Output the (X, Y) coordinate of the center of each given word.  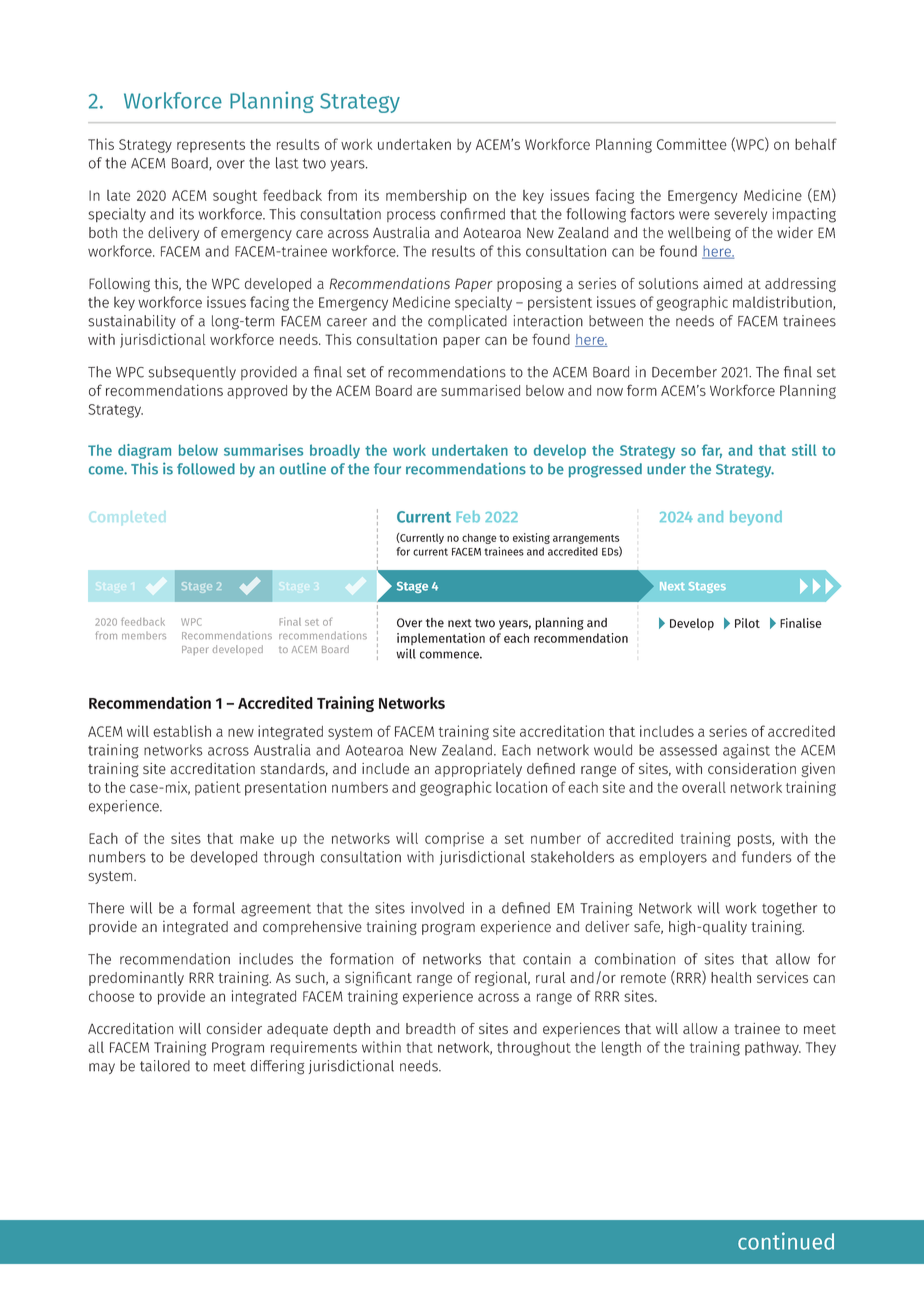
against (746, 751)
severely (740, 215)
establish (182, 731)
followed (206, 469)
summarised (480, 390)
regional (502, 978)
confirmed (472, 214)
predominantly (136, 979)
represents (211, 146)
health (731, 977)
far (712, 451)
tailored (165, 1066)
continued (786, 1241)
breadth (430, 1028)
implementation (441, 639)
